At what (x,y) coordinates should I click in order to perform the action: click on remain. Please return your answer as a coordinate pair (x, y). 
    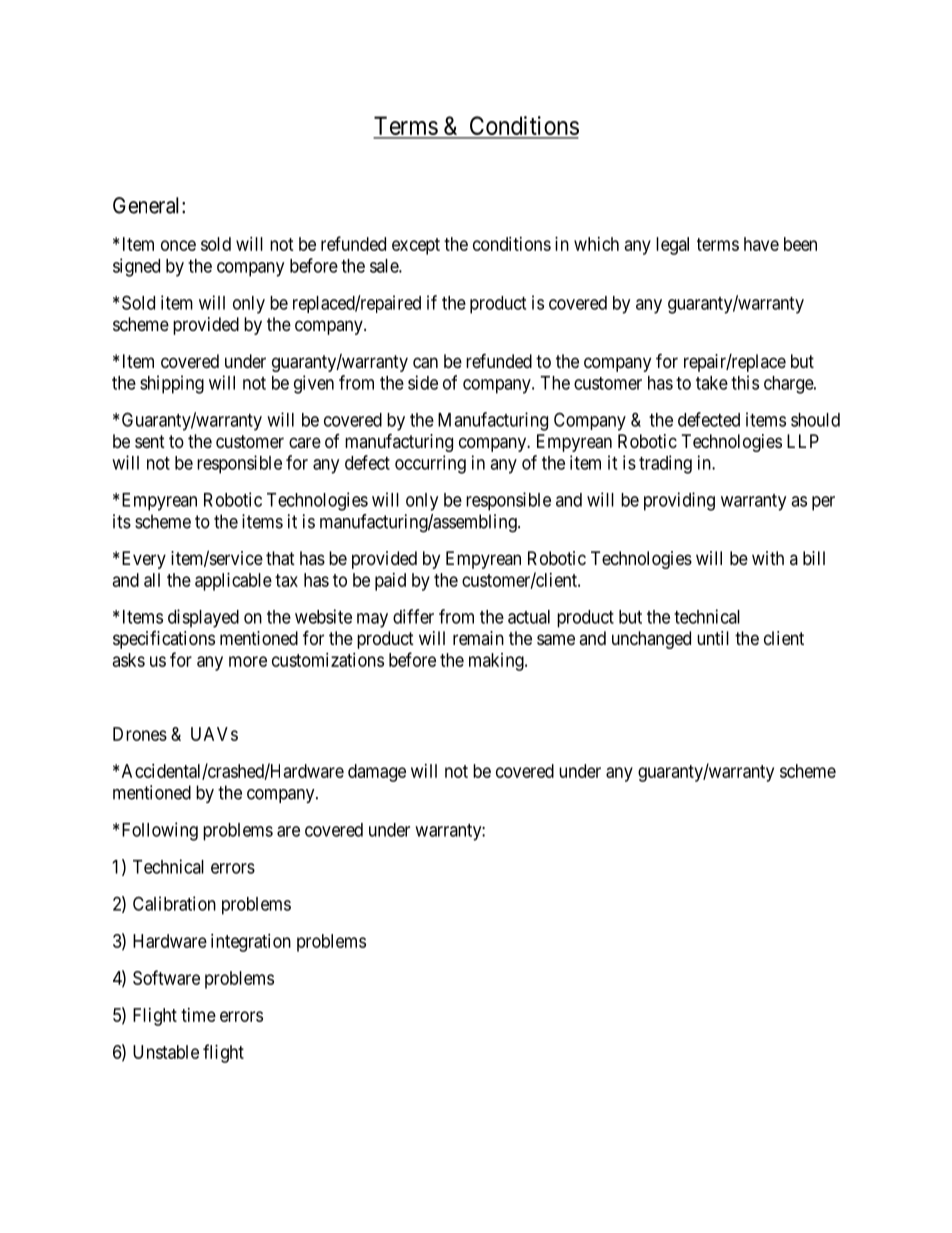
    Looking at the image, I should click on (478, 638).
